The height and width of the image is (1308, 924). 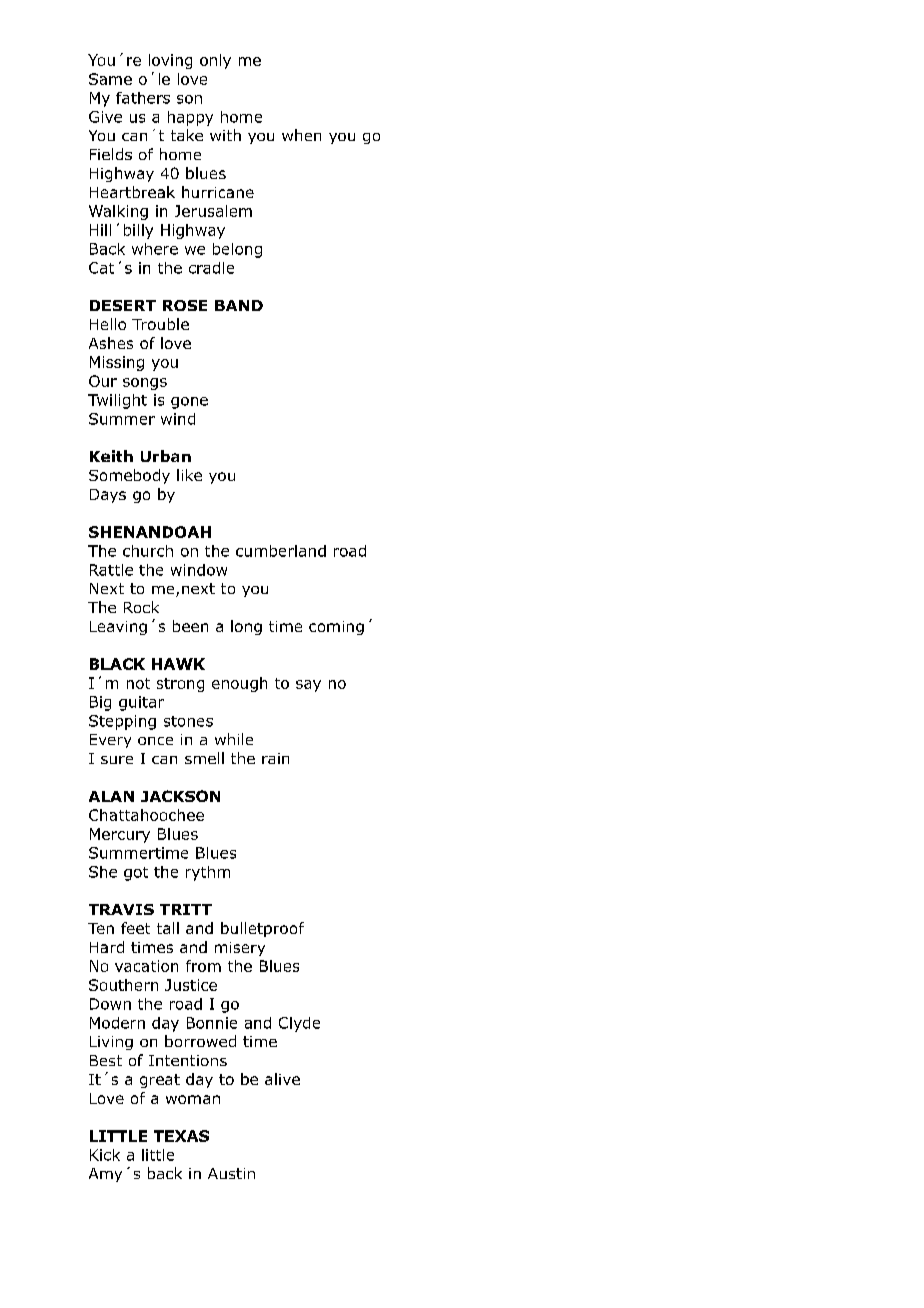 What do you see at coordinates (105, 1155) in the image?
I see `Kick` at bounding box center [105, 1155].
